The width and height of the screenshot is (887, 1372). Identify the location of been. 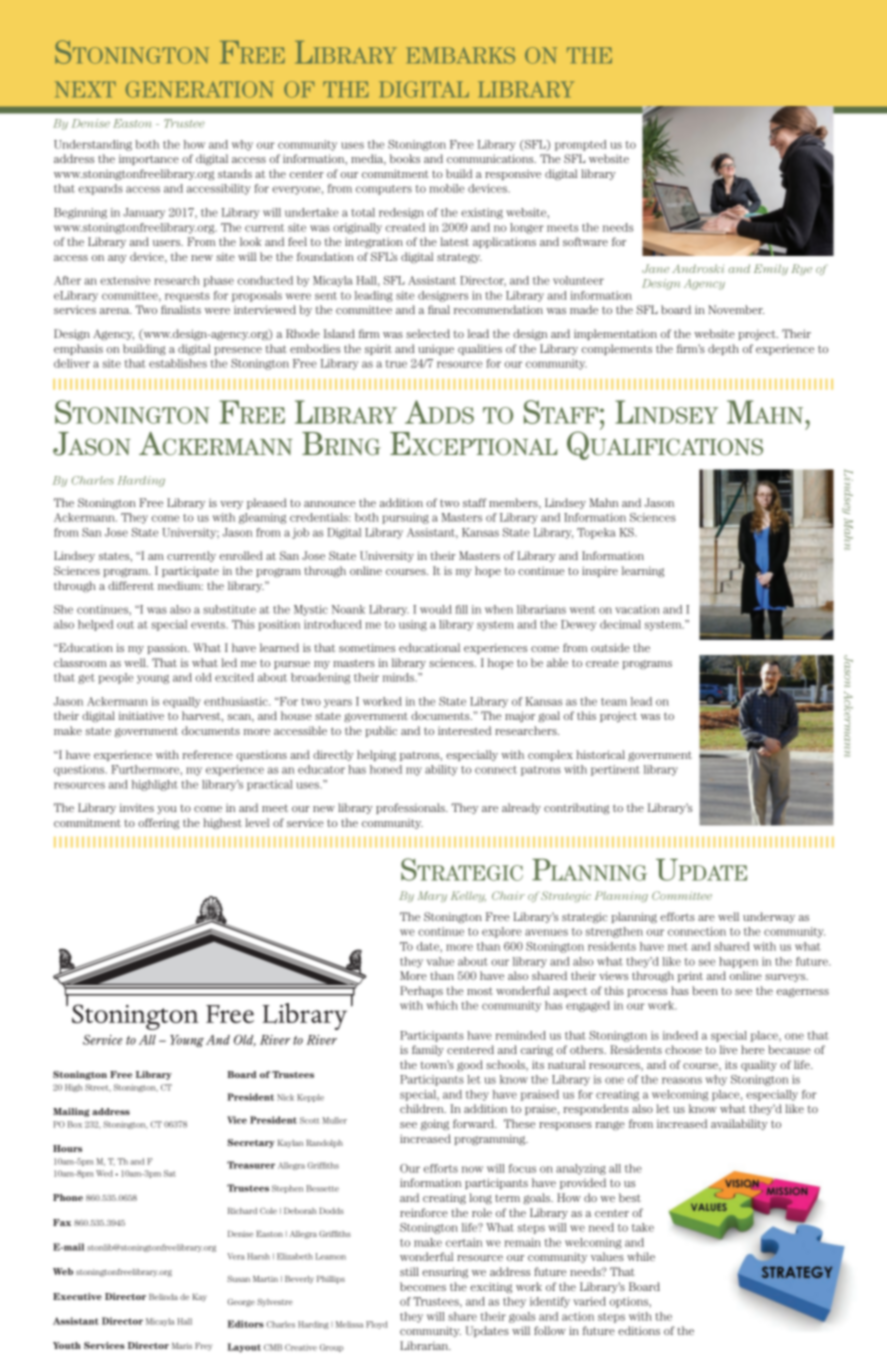
(705, 990).
